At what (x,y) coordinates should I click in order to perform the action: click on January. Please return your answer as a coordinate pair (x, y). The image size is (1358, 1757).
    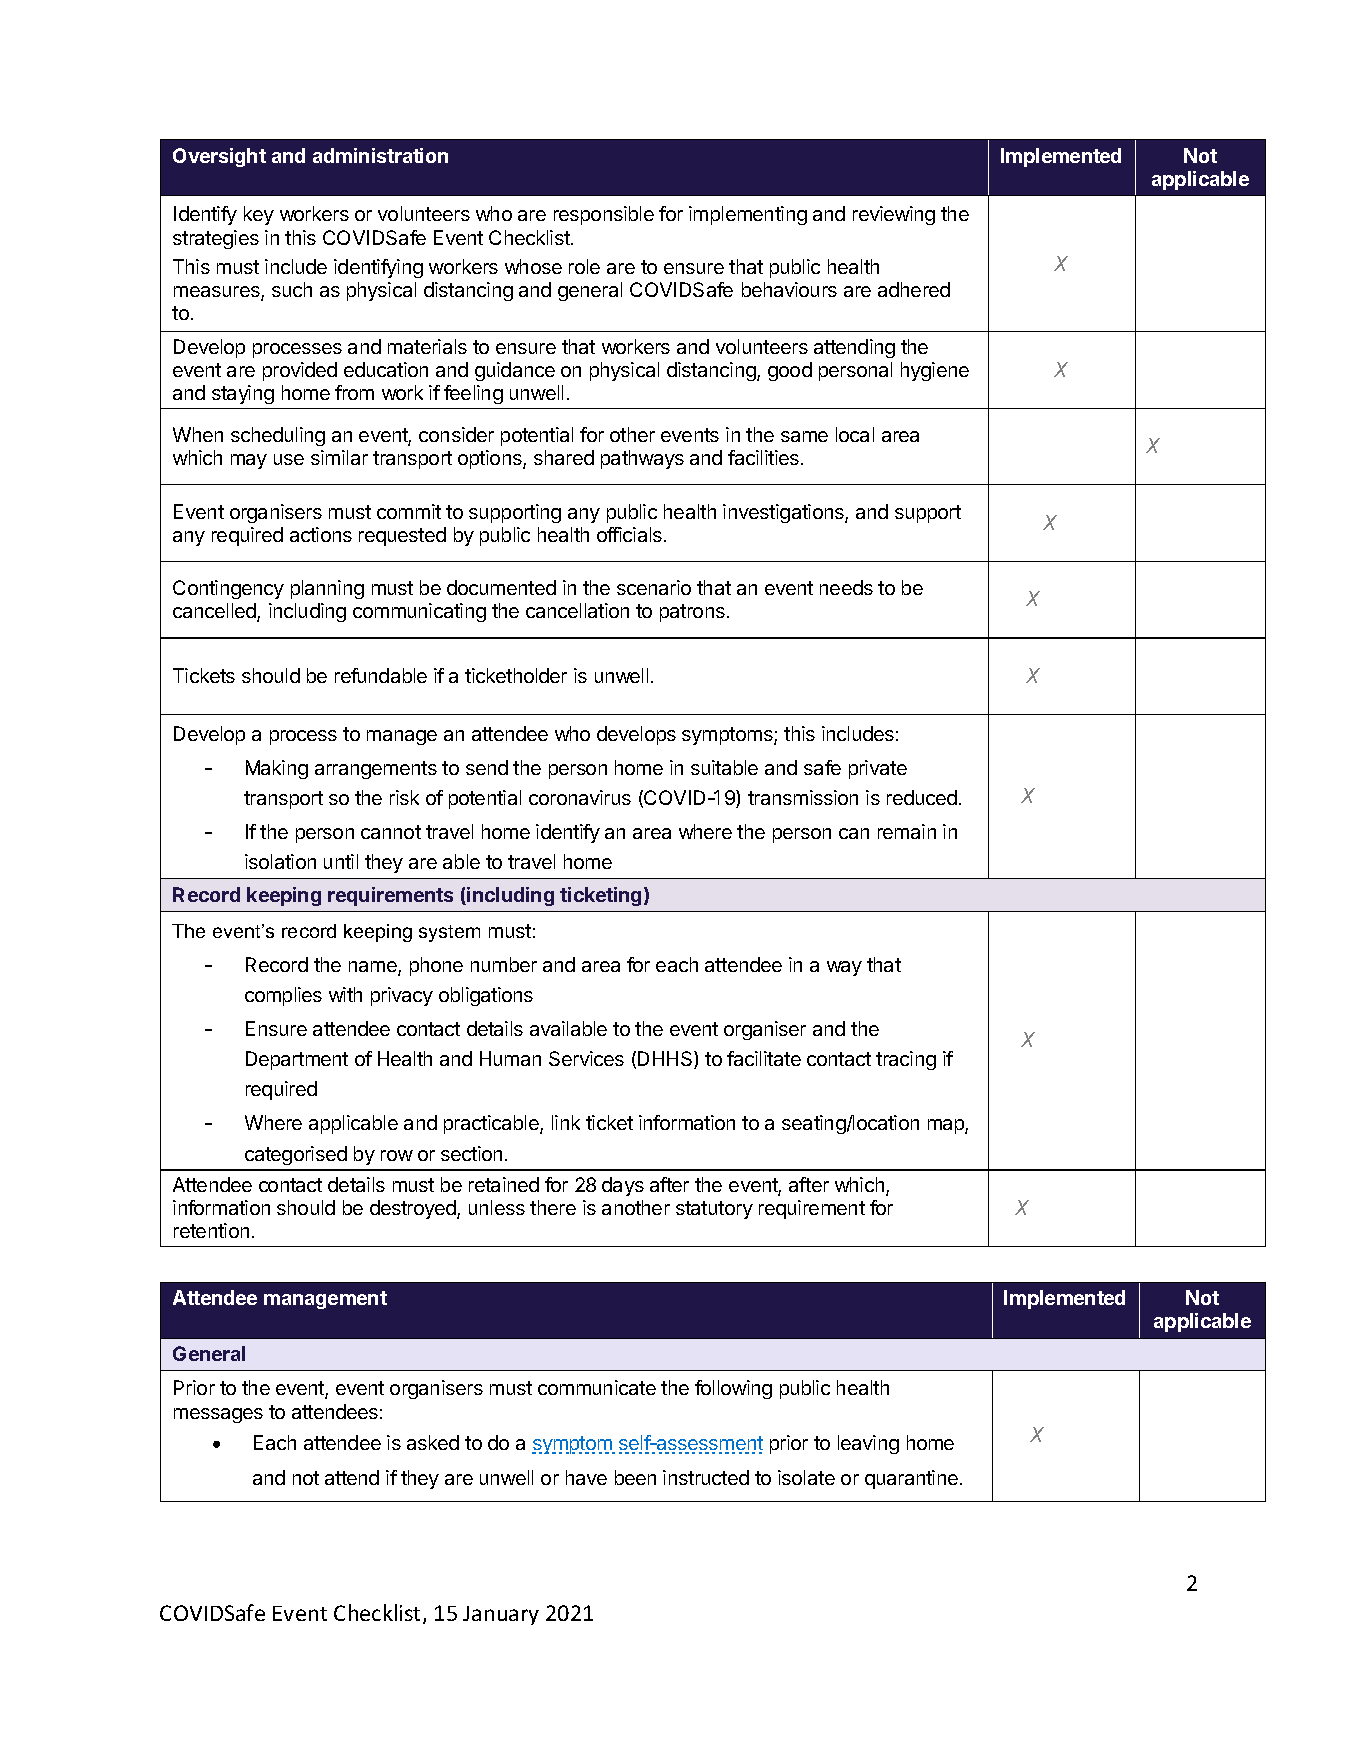
    Looking at the image, I should click on (501, 1615).
